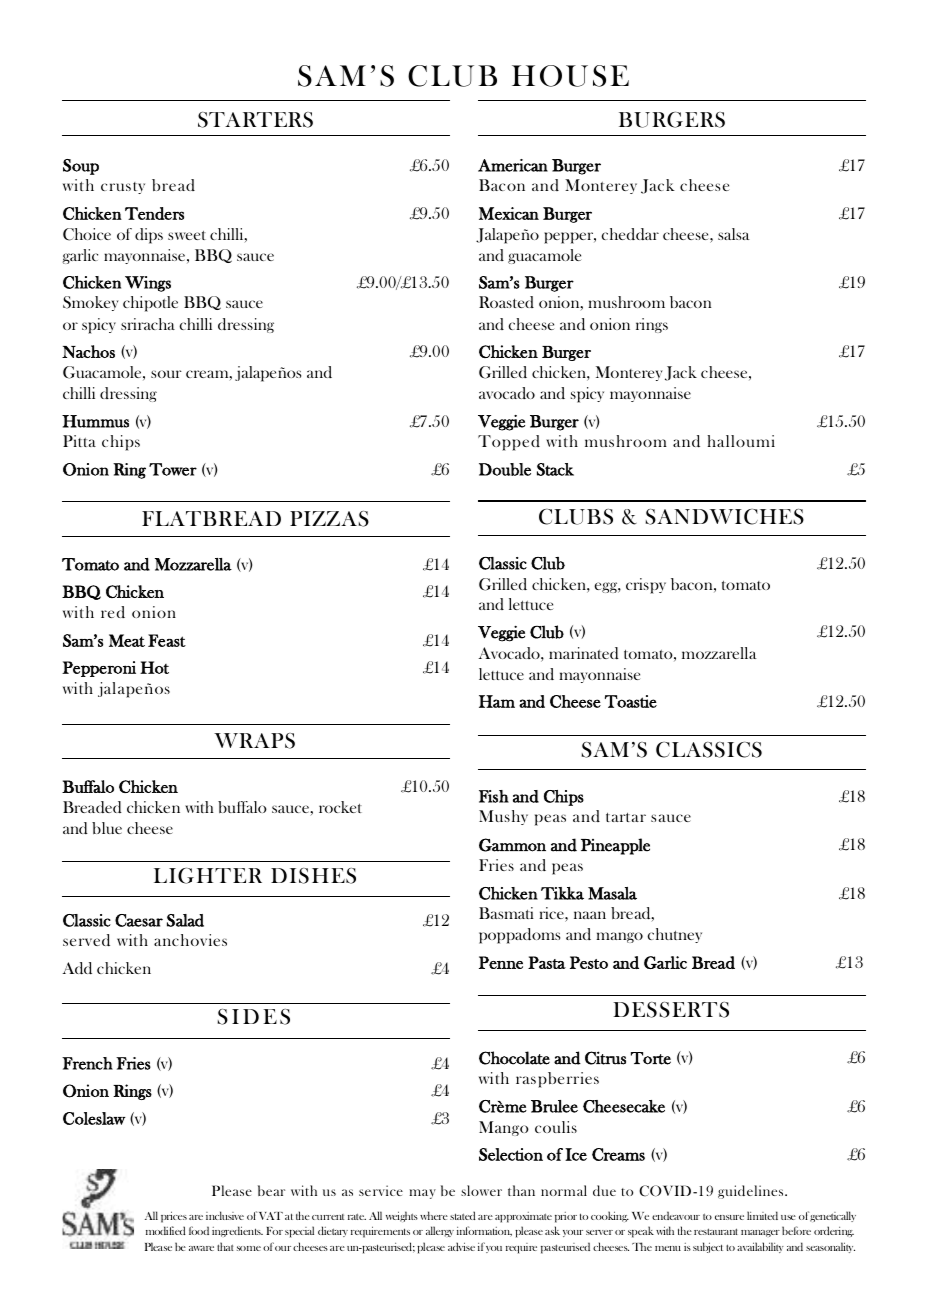  I want to click on Ham, so click(497, 701).
